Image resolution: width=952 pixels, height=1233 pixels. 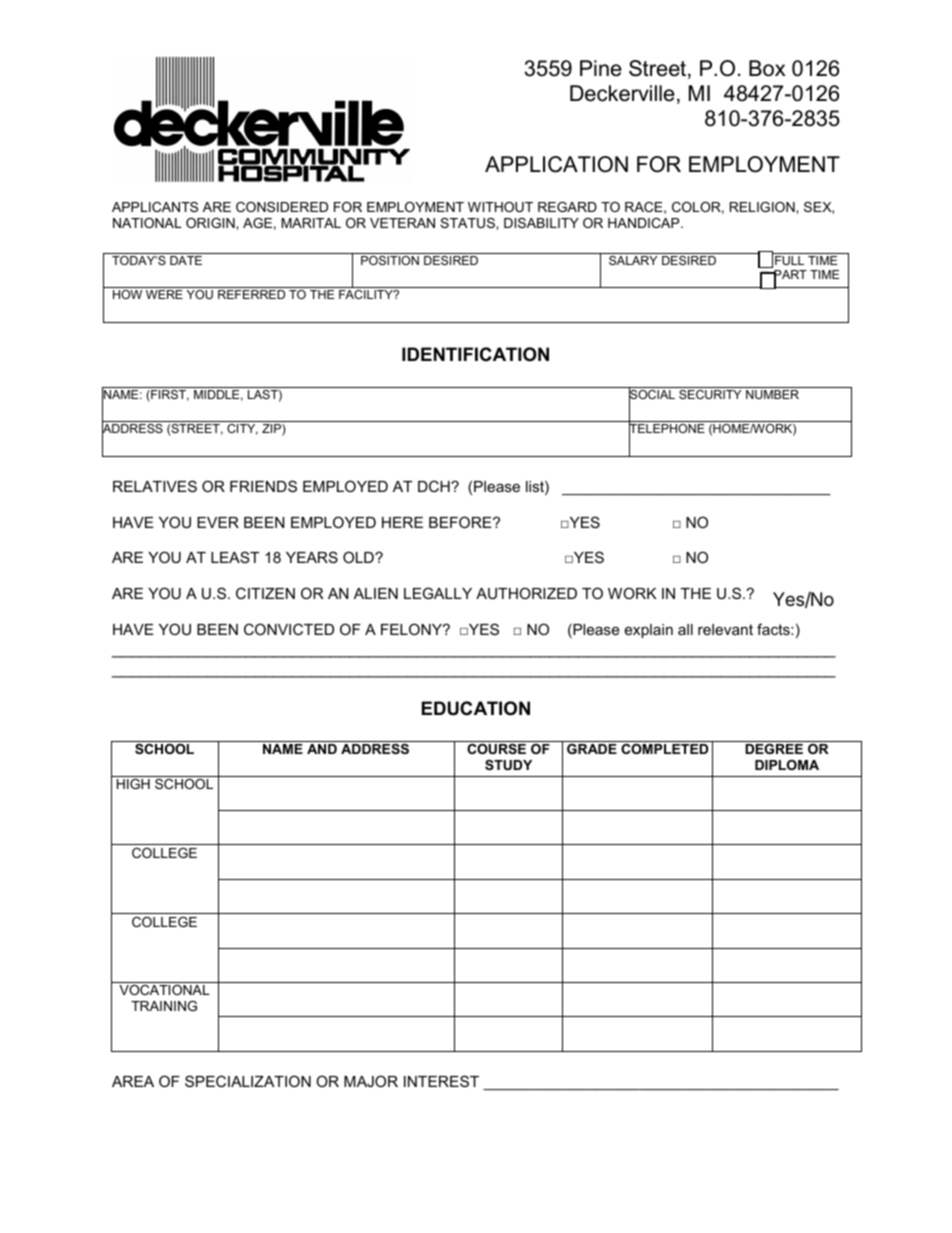 What do you see at coordinates (133, 784) in the image?
I see `HIGH` at bounding box center [133, 784].
